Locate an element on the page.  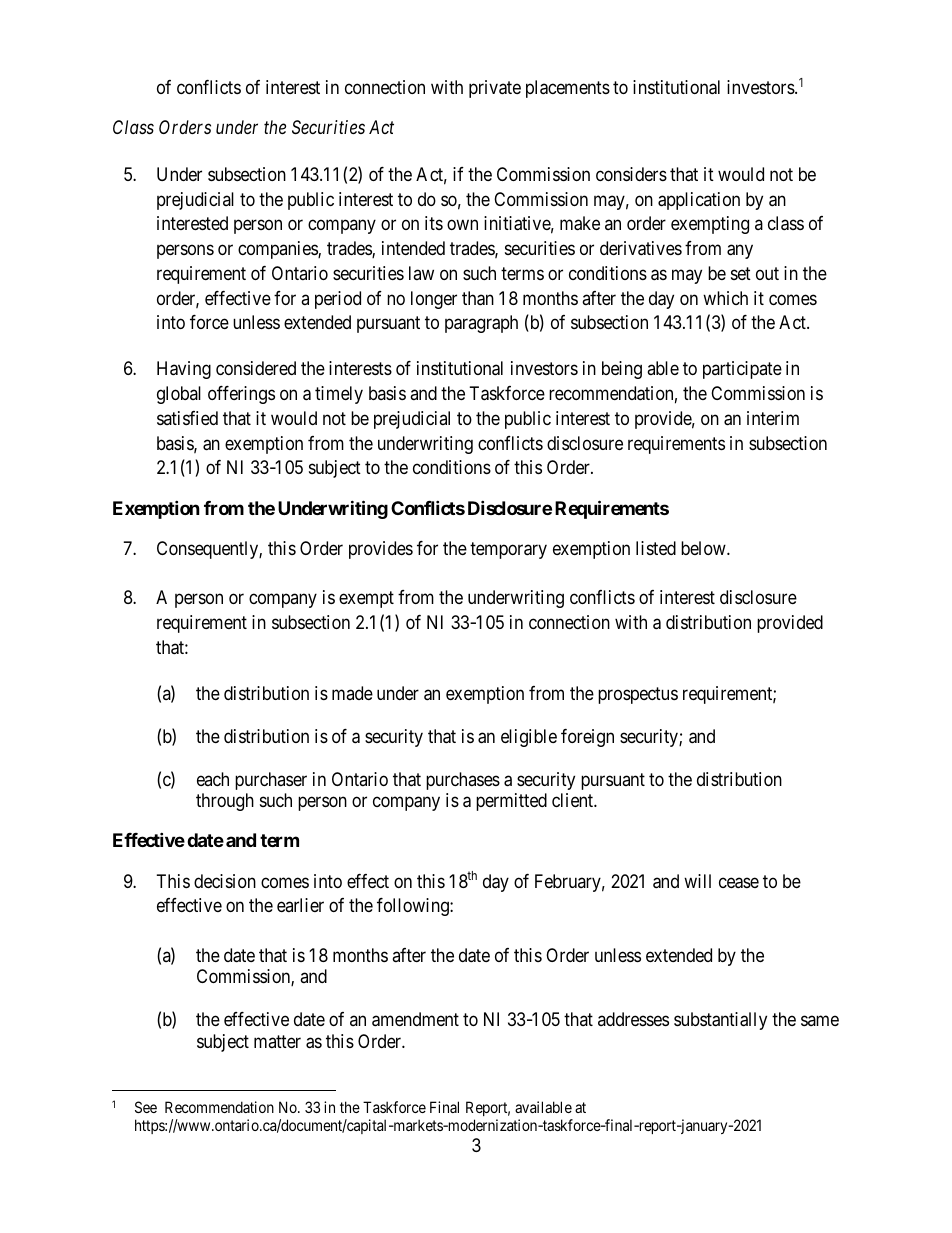
satisfied is located at coordinates (187, 418).
